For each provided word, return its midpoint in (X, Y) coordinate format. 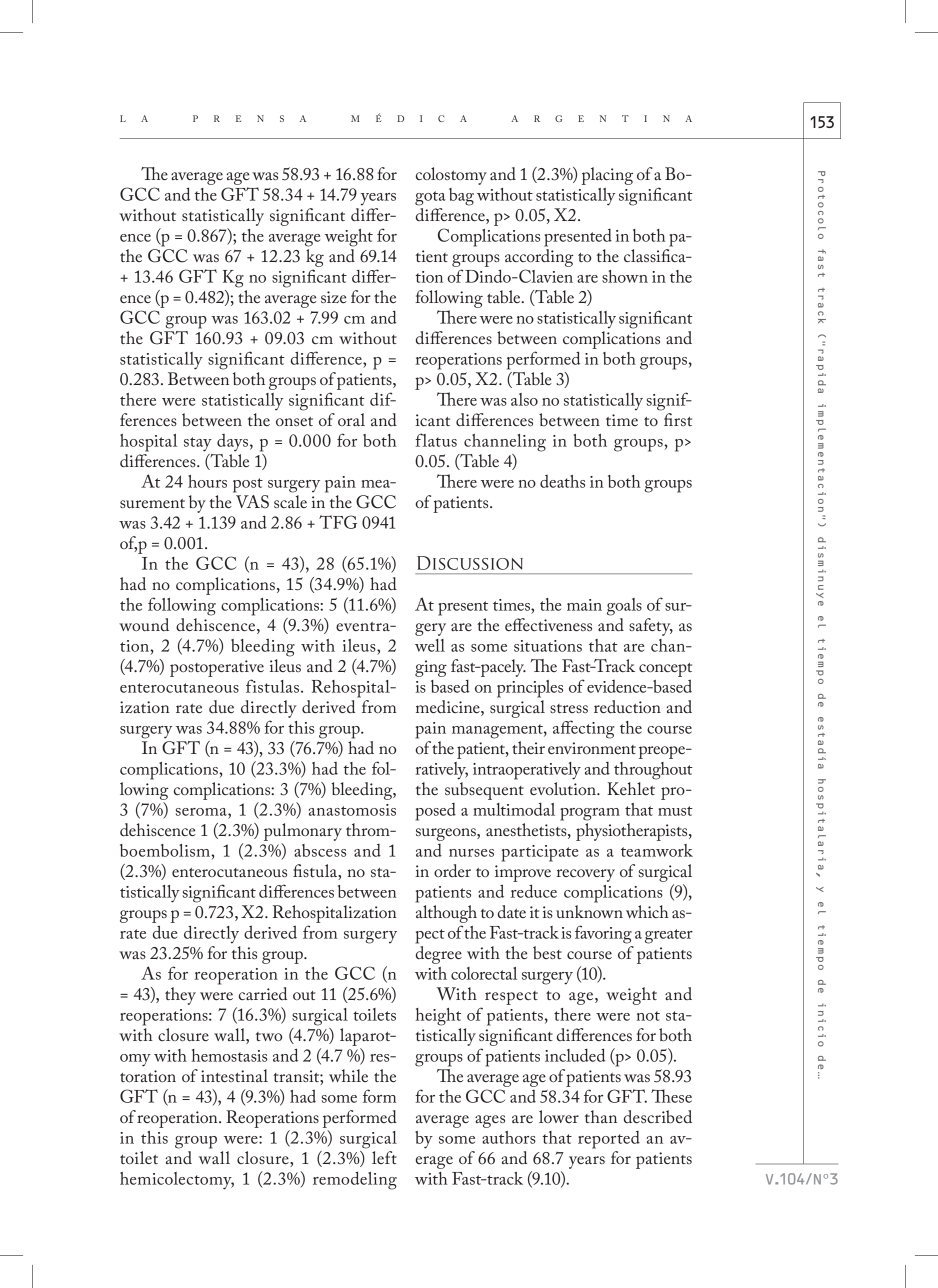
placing (607, 176)
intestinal (234, 1075)
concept (665, 670)
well (430, 645)
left (384, 1157)
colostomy (451, 176)
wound (144, 624)
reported (609, 1140)
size (334, 297)
